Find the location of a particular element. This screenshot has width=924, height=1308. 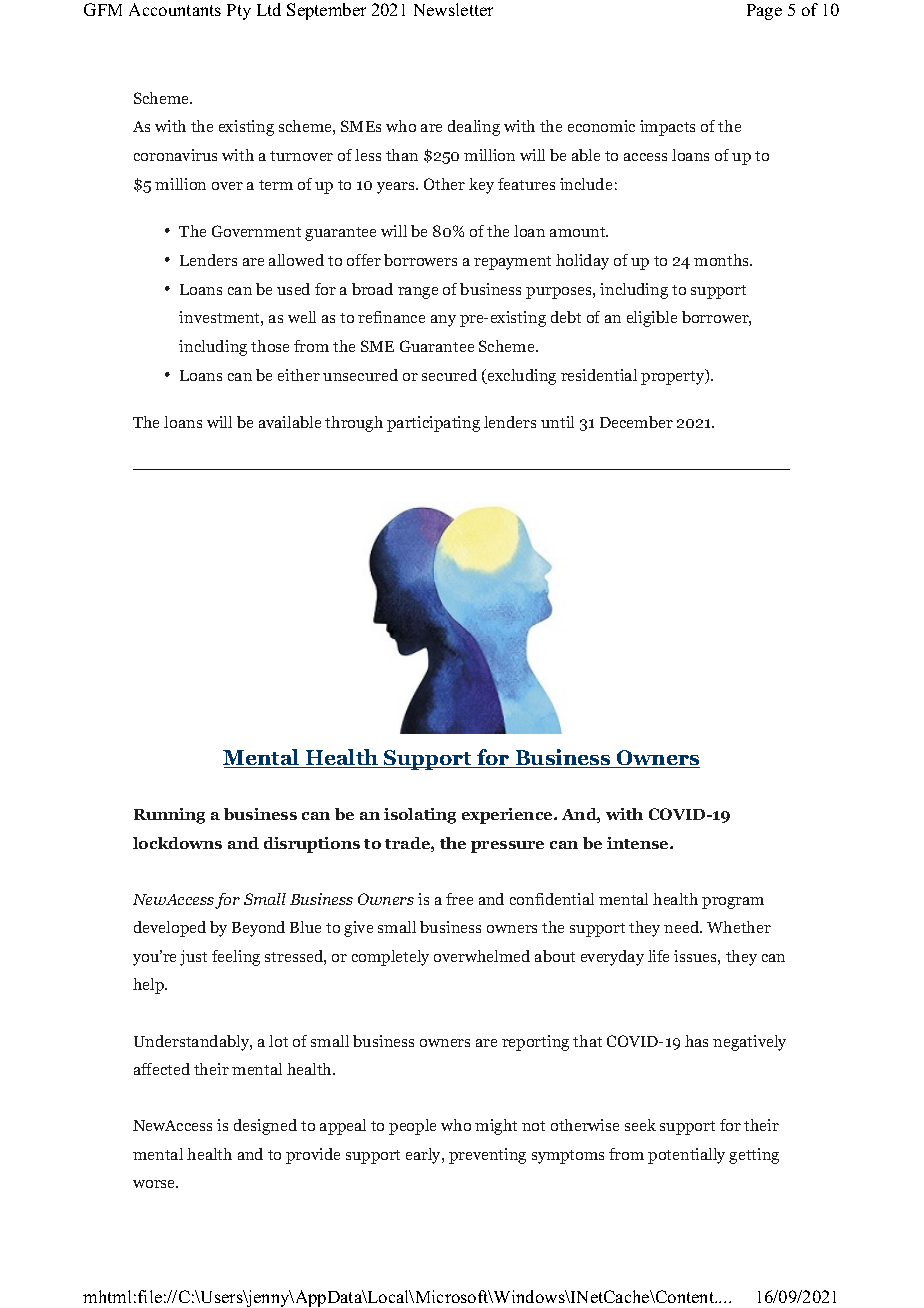

affected is located at coordinates (162, 1069).
